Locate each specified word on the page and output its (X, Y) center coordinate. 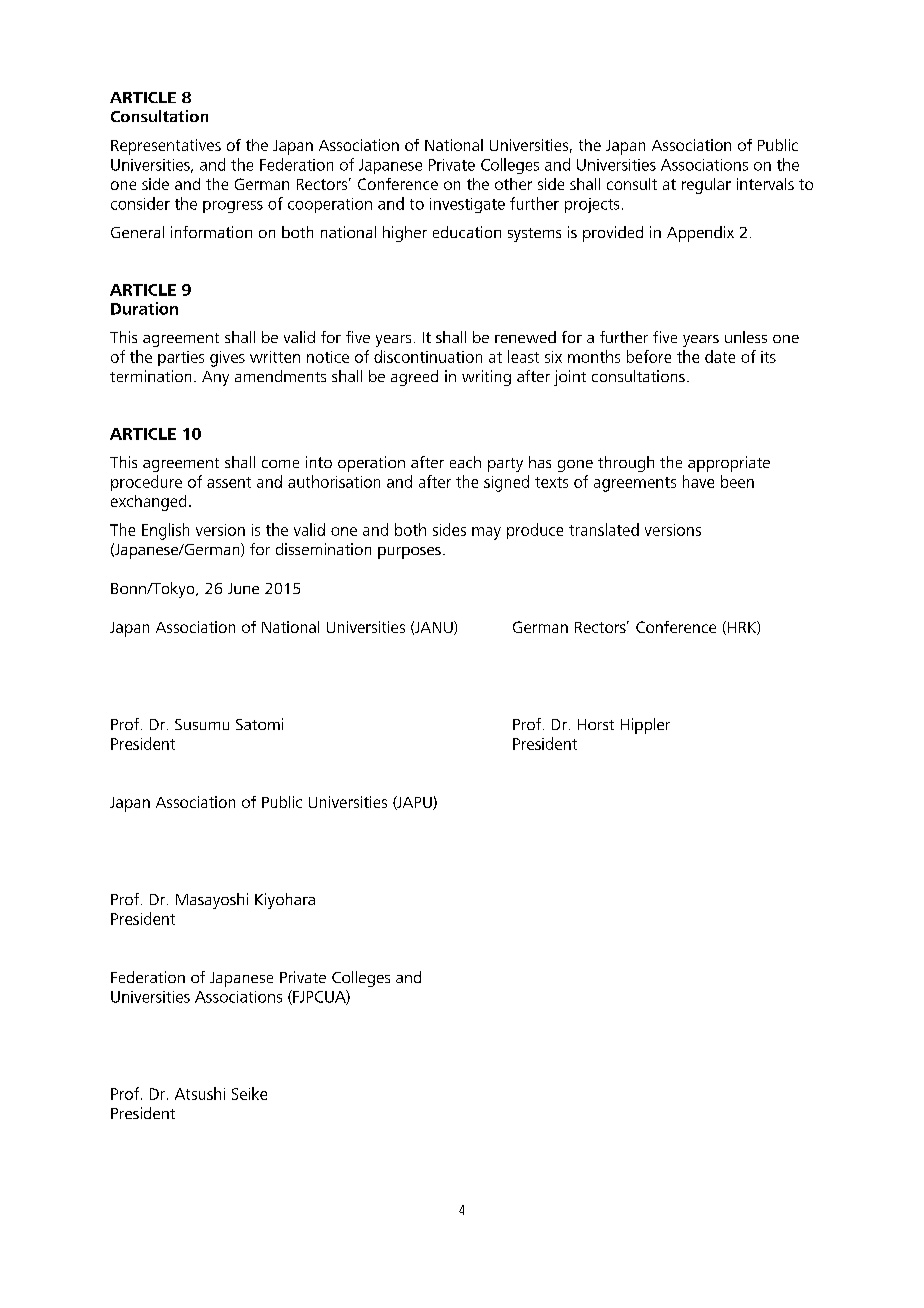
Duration (144, 308)
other (513, 184)
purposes (409, 553)
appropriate (729, 464)
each (465, 462)
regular (706, 186)
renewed (525, 337)
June (243, 588)
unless (746, 337)
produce (535, 531)
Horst (596, 724)
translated (604, 529)
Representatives (166, 147)
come (280, 464)
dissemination (323, 549)
